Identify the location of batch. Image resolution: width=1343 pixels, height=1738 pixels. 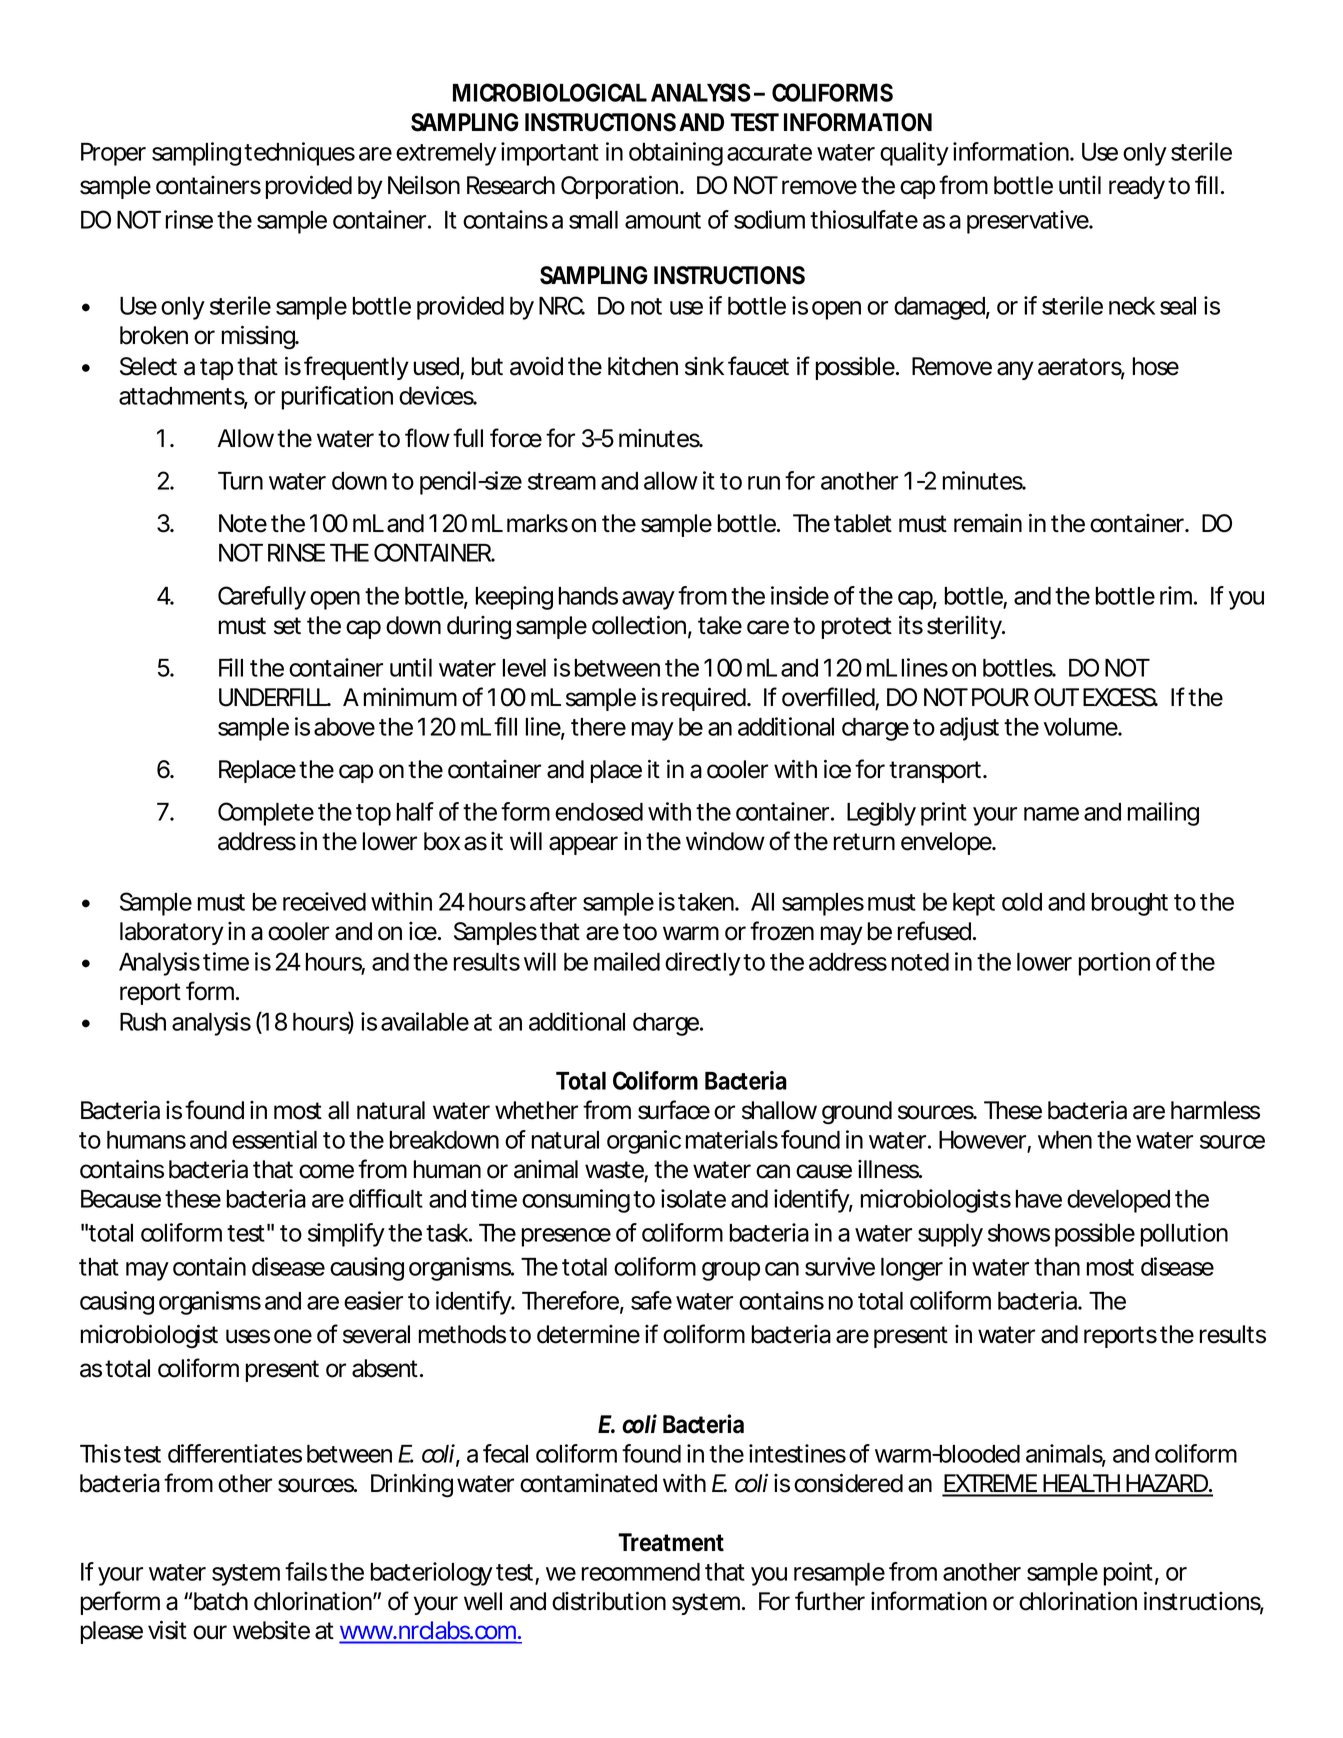
(221, 1601).
